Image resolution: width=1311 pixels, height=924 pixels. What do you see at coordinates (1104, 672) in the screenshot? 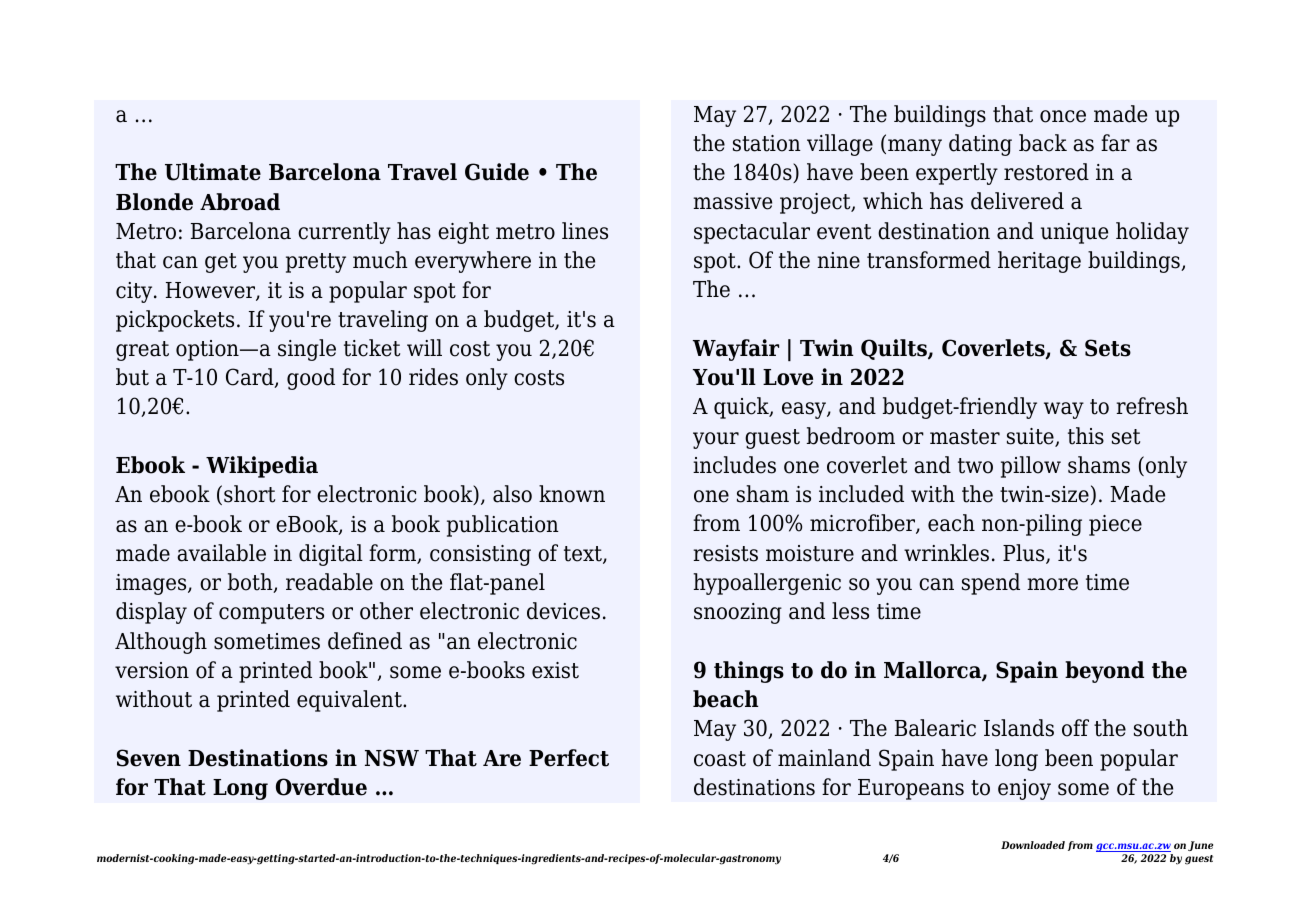
I see `beyond` at bounding box center [1104, 672].
